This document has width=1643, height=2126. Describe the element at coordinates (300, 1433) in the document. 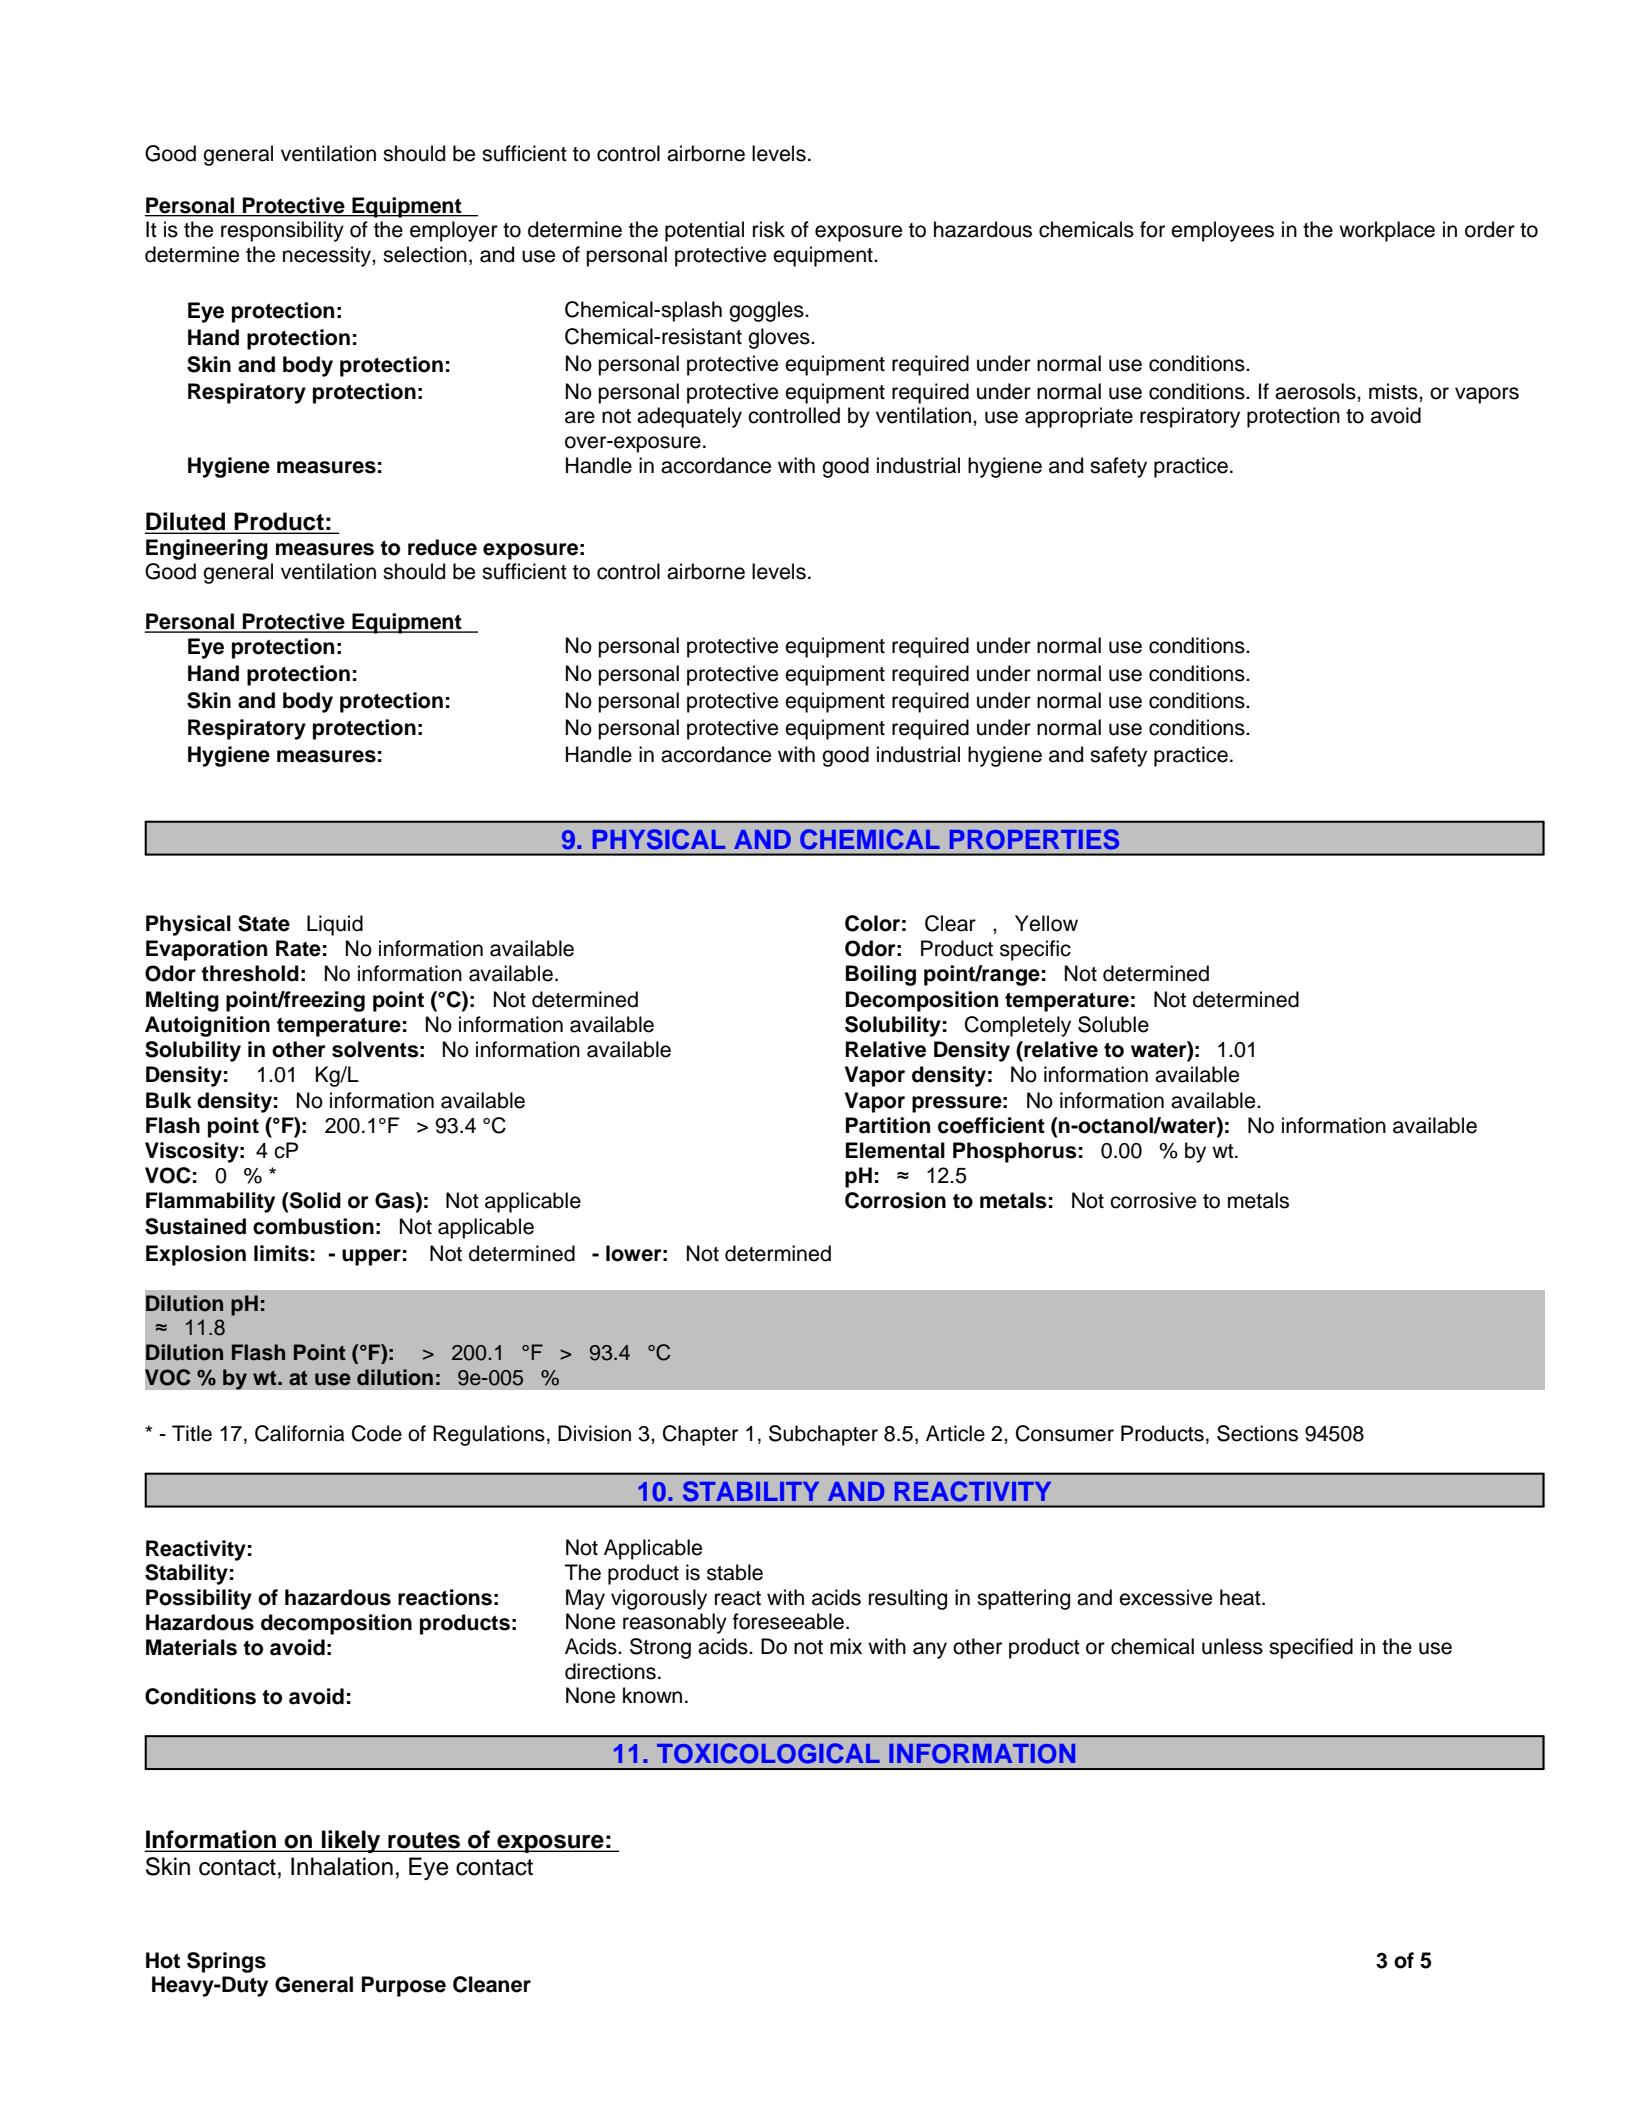

I see `California` at that location.
